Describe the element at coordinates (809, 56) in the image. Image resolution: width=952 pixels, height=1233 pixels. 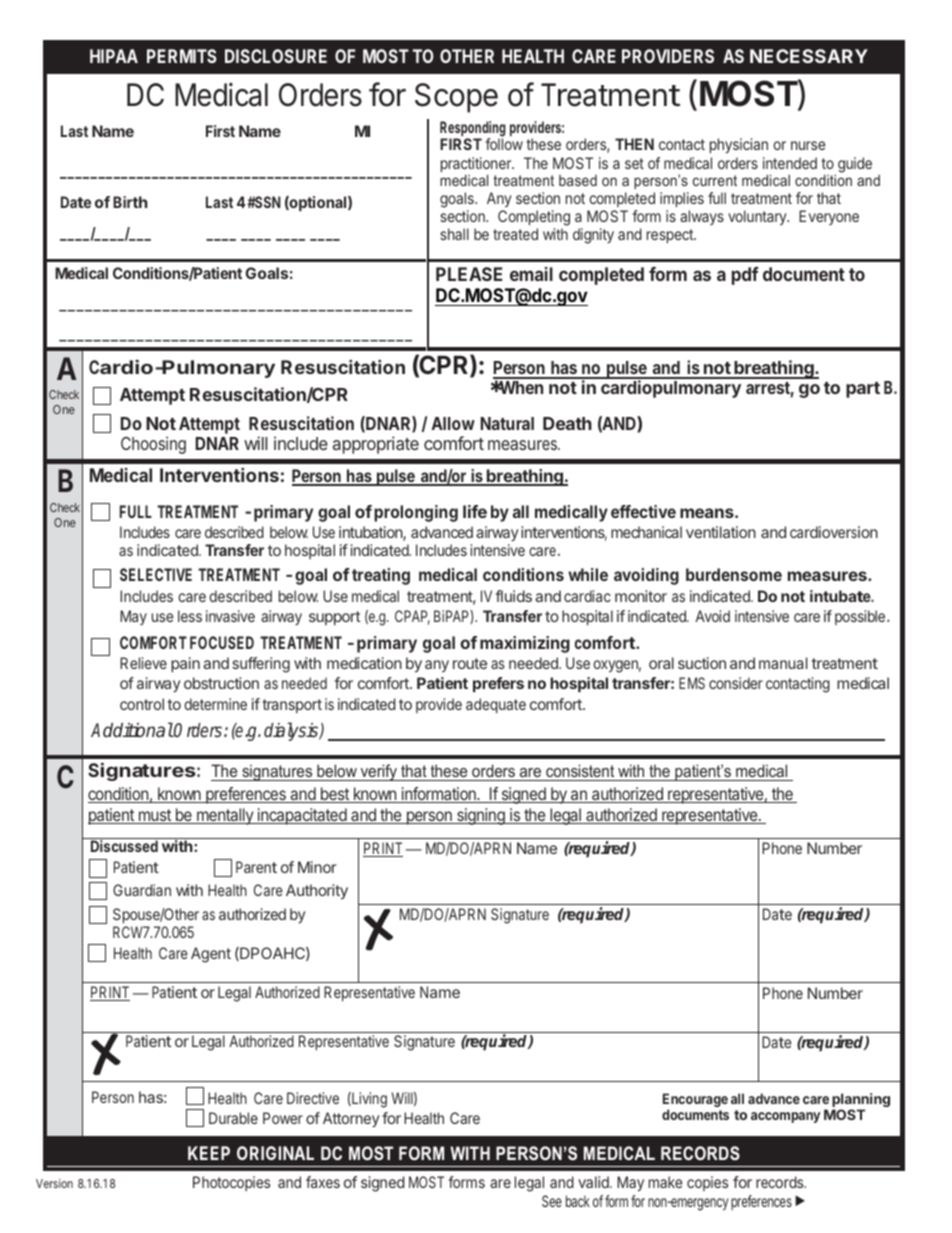
I see `NECESSARY` at that location.
